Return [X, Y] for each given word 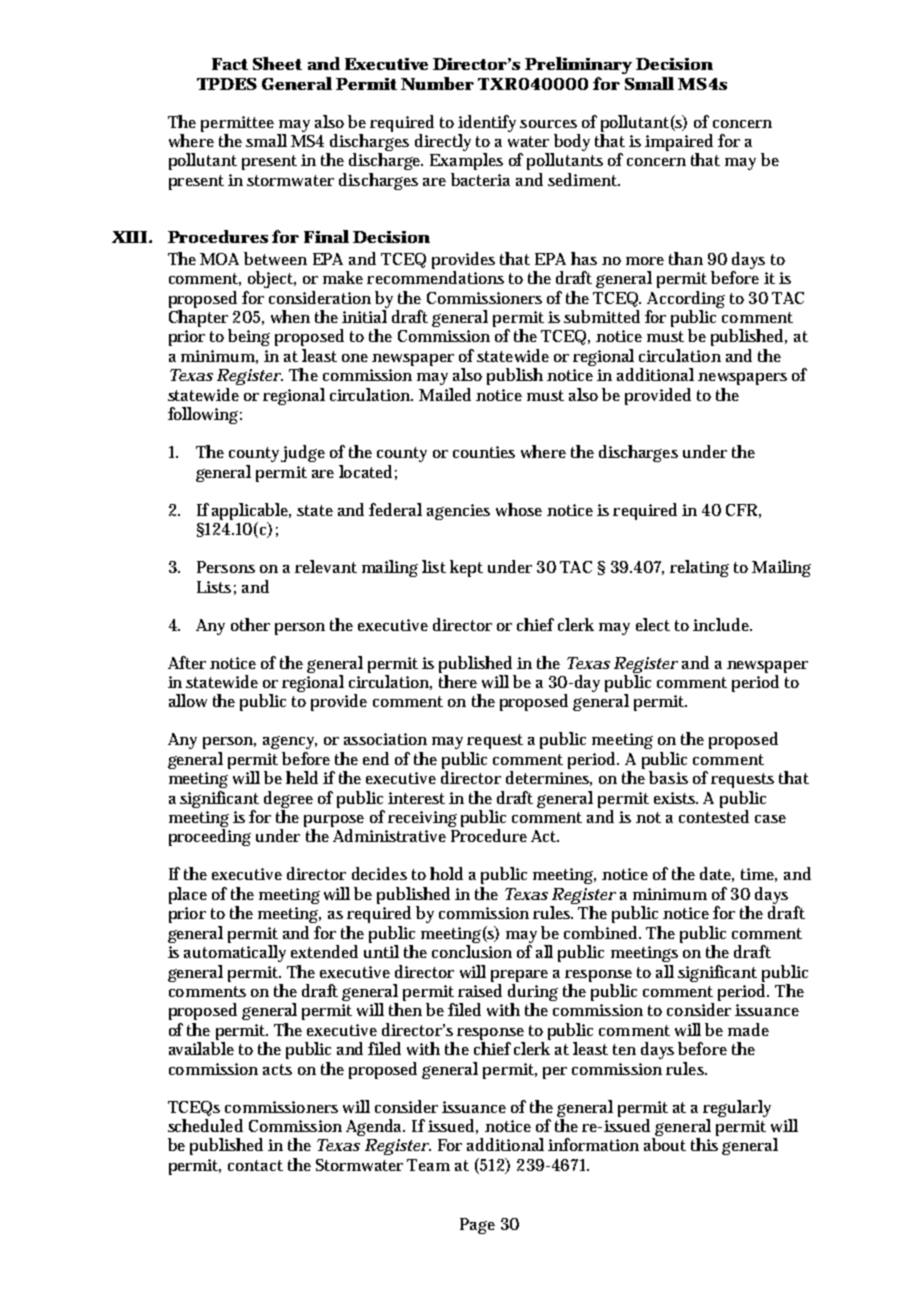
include [722, 624]
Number [437, 83]
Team [428, 1165]
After [187, 662]
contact [255, 1165]
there [458, 681]
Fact [230, 64]
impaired [679, 144]
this [704, 1144]
